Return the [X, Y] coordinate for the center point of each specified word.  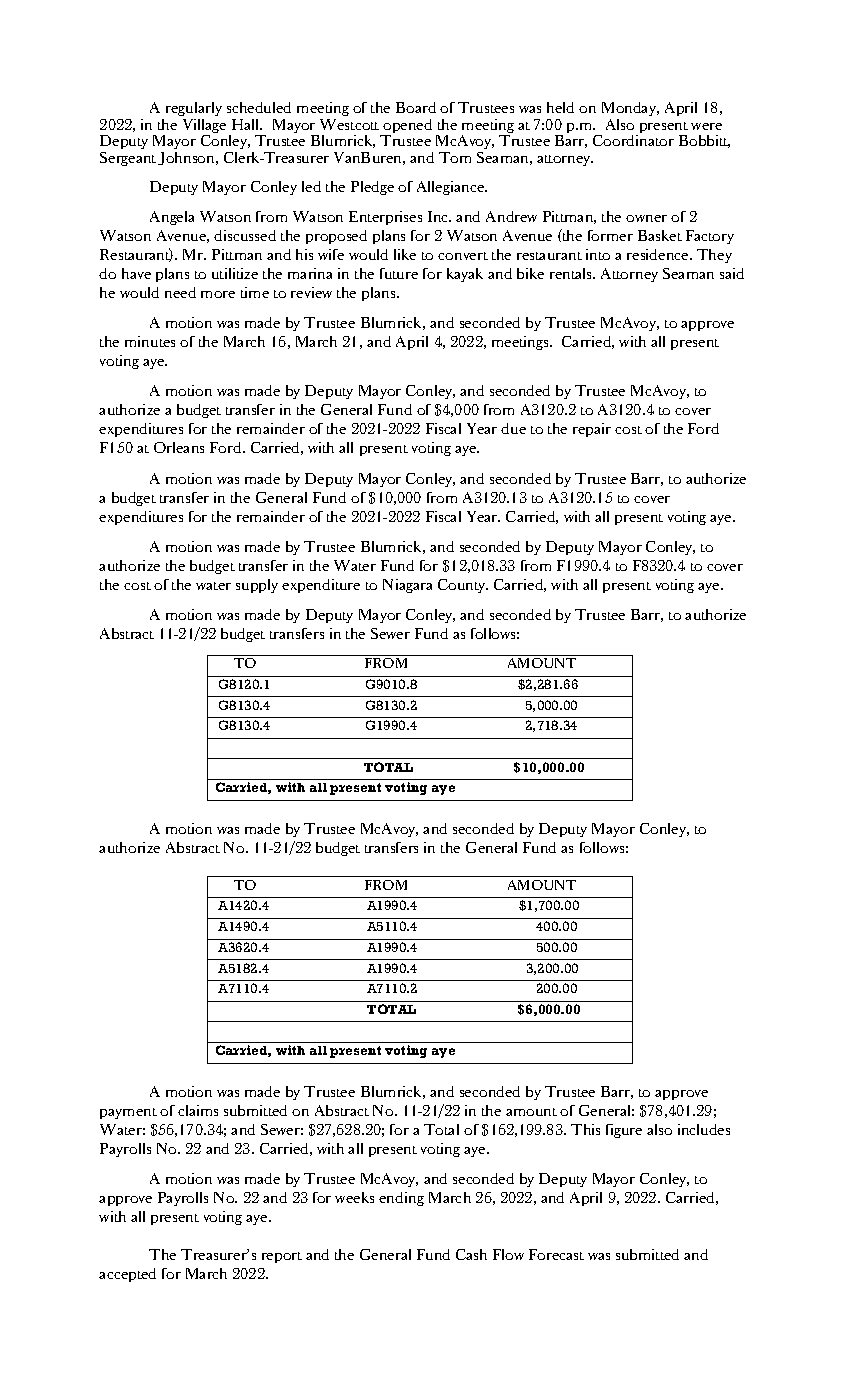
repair [592, 430]
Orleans [179, 447]
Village [204, 126]
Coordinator [633, 140]
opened [407, 127]
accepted [127, 1275]
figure [624, 1131]
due [513, 428]
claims [198, 1110]
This [585, 1129]
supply [257, 586]
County [463, 586]
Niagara [407, 586]
